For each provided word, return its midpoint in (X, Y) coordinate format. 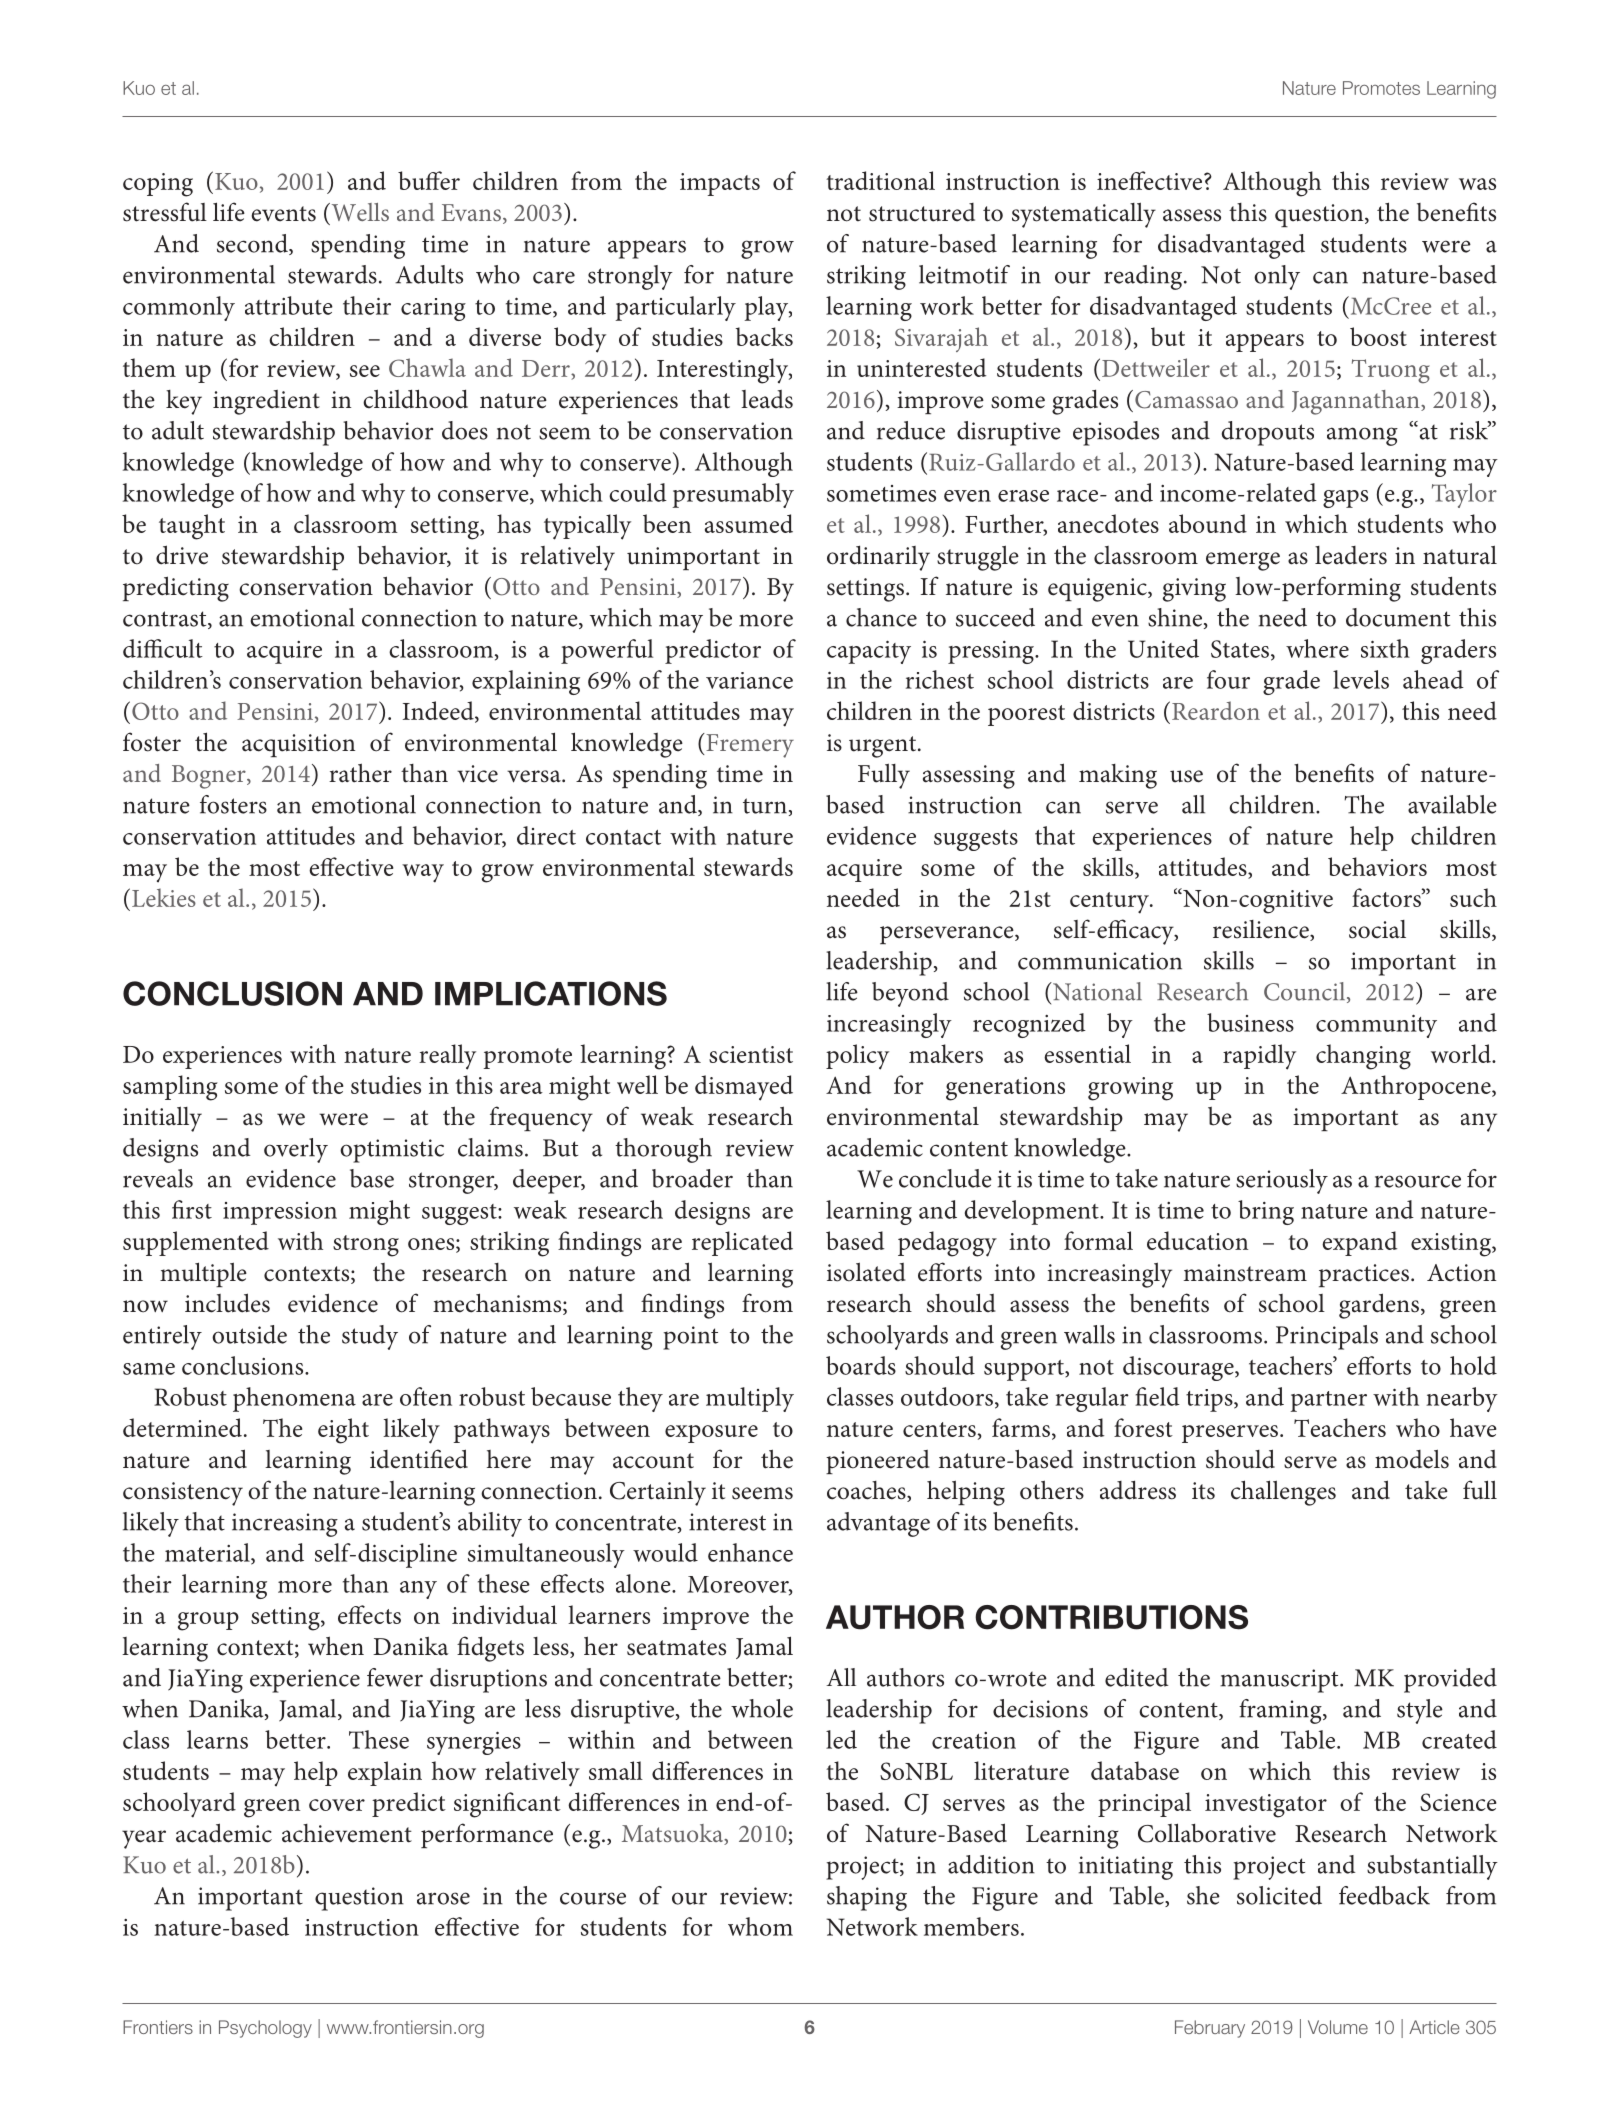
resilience (1262, 930)
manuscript (1280, 1681)
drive (182, 555)
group (208, 1621)
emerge (1243, 561)
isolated (866, 1272)
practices (1364, 1275)
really (447, 1057)
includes (227, 1303)
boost (1378, 336)
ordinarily (878, 558)
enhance (750, 1552)
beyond (910, 994)
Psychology (265, 2029)
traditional (880, 180)
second (253, 244)
